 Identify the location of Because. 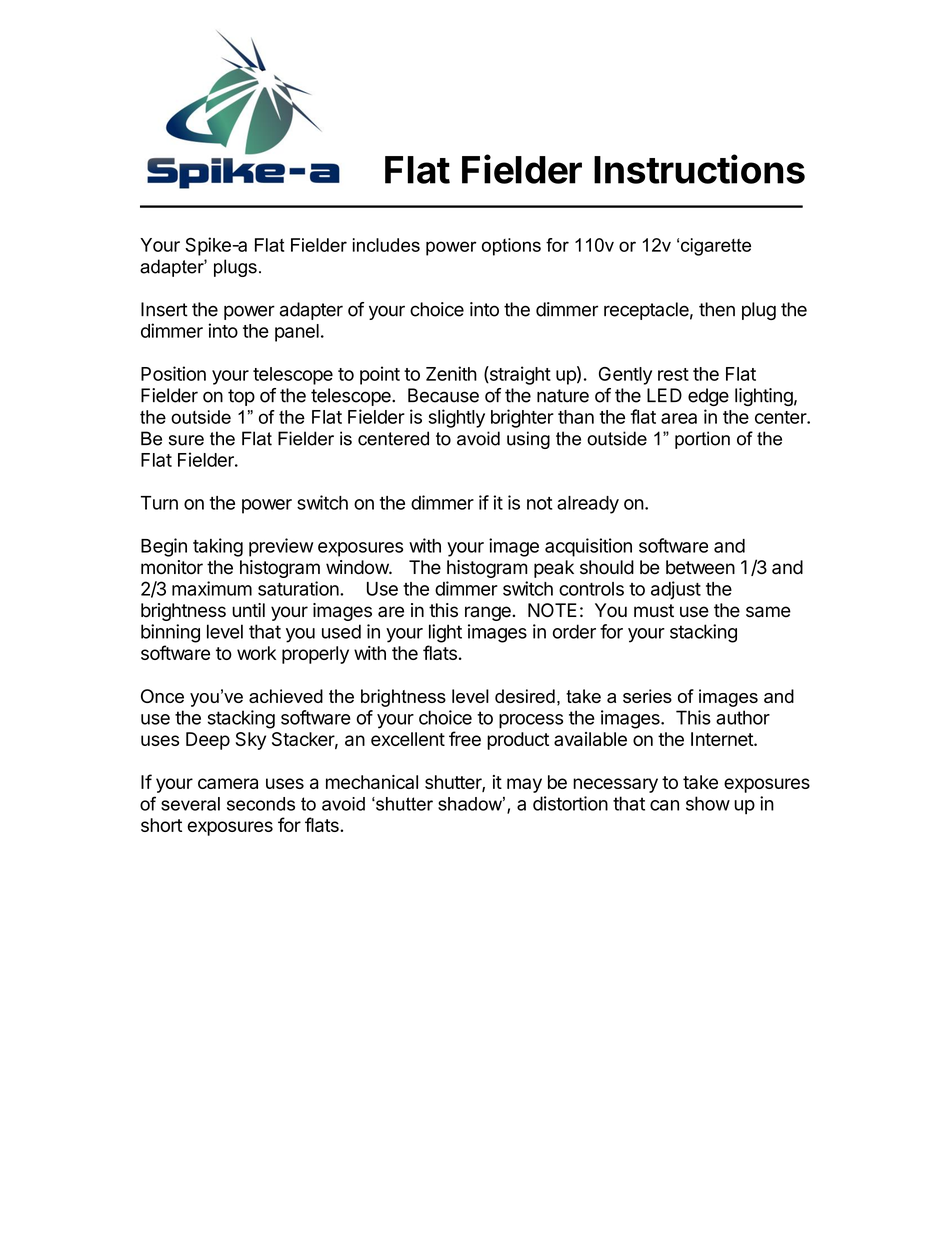
(443, 395).
